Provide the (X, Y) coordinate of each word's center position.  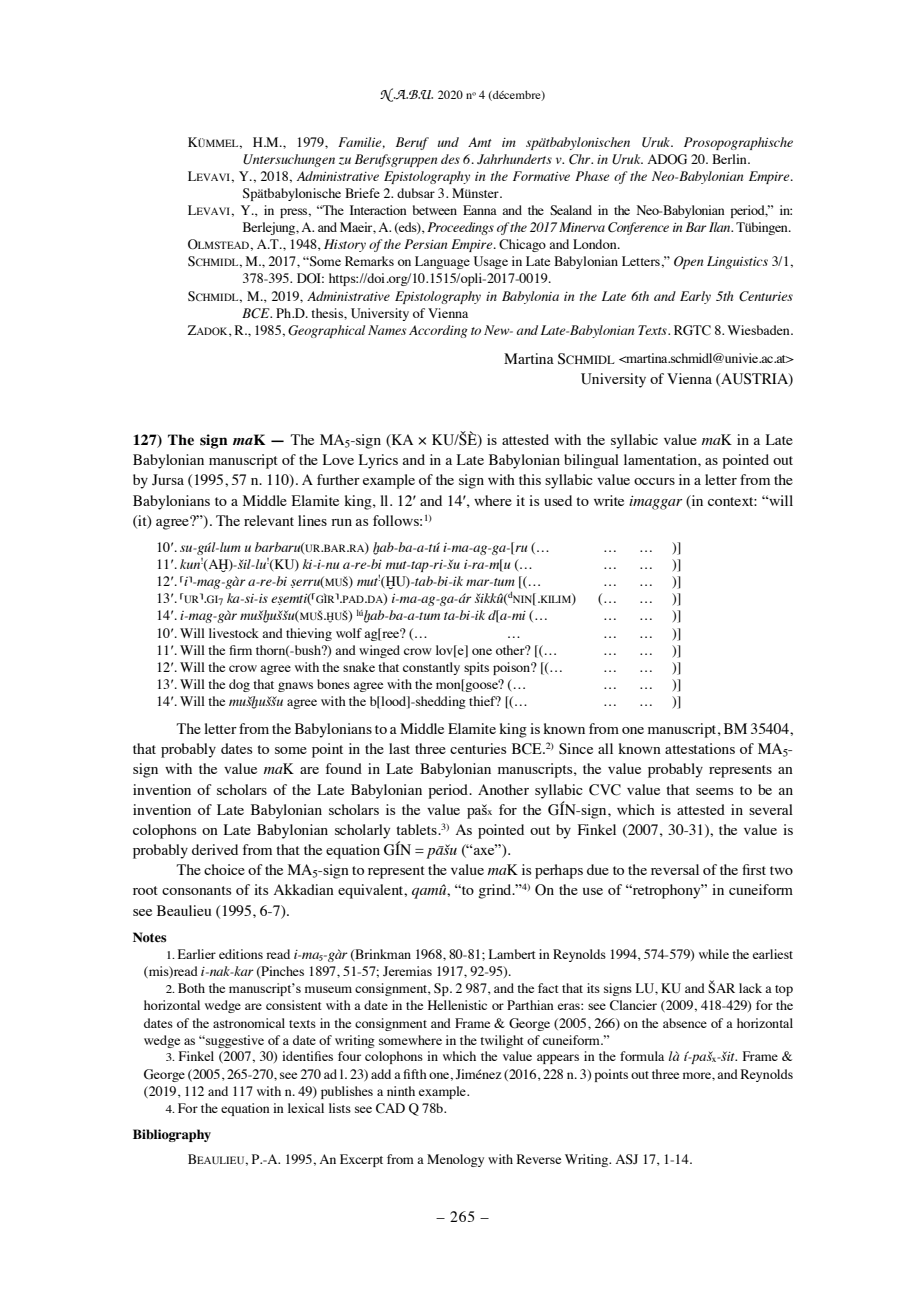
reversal (675, 869)
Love (338, 459)
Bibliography (172, 1135)
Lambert (512, 954)
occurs (654, 481)
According (438, 331)
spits (476, 668)
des (450, 159)
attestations (700, 748)
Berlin (730, 159)
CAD (390, 1108)
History (345, 245)
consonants (196, 890)
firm (240, 650)
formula (642, 1056)
